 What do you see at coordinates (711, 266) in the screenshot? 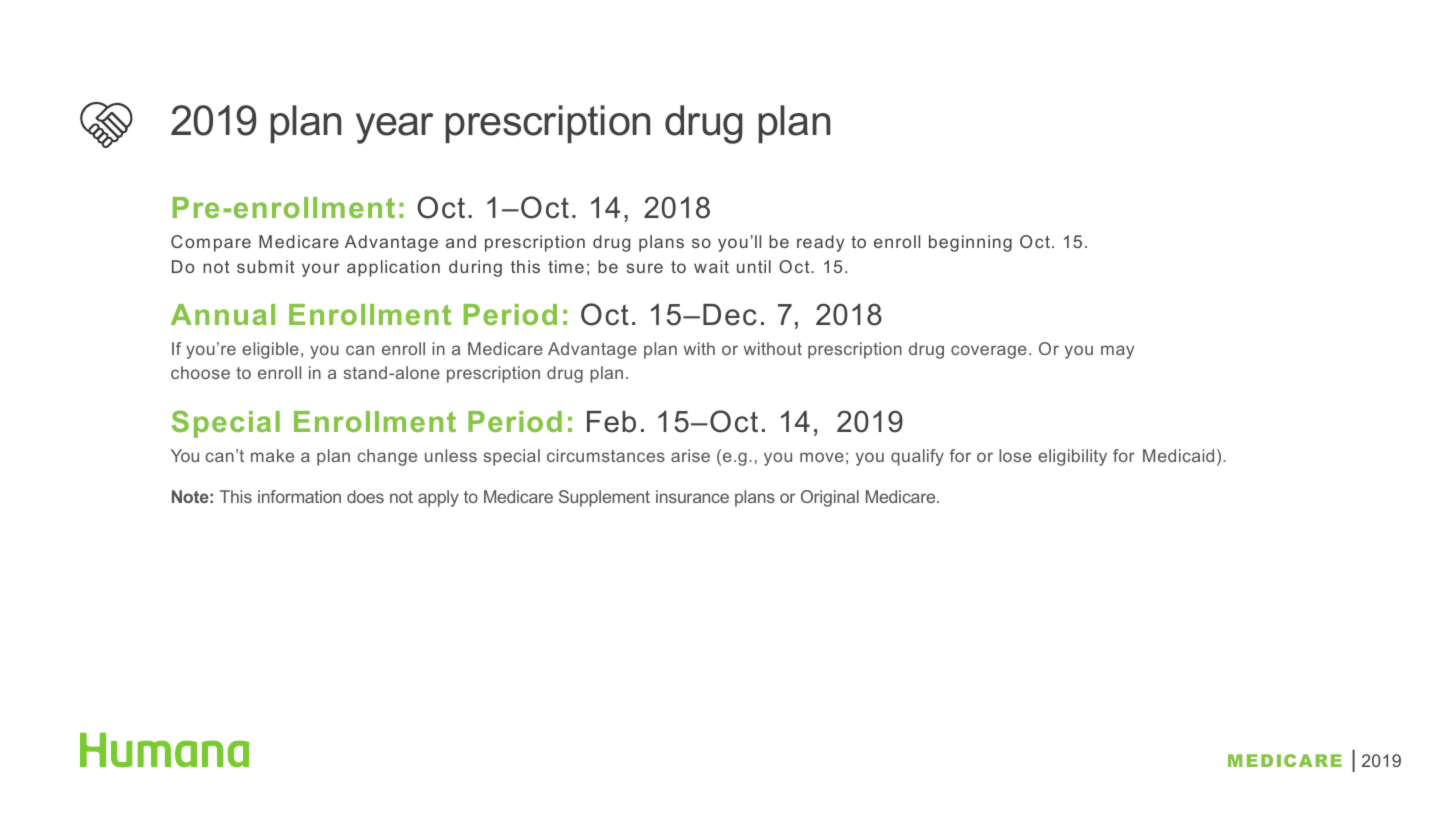
I see `wait` at bounding box center [711, 266].
